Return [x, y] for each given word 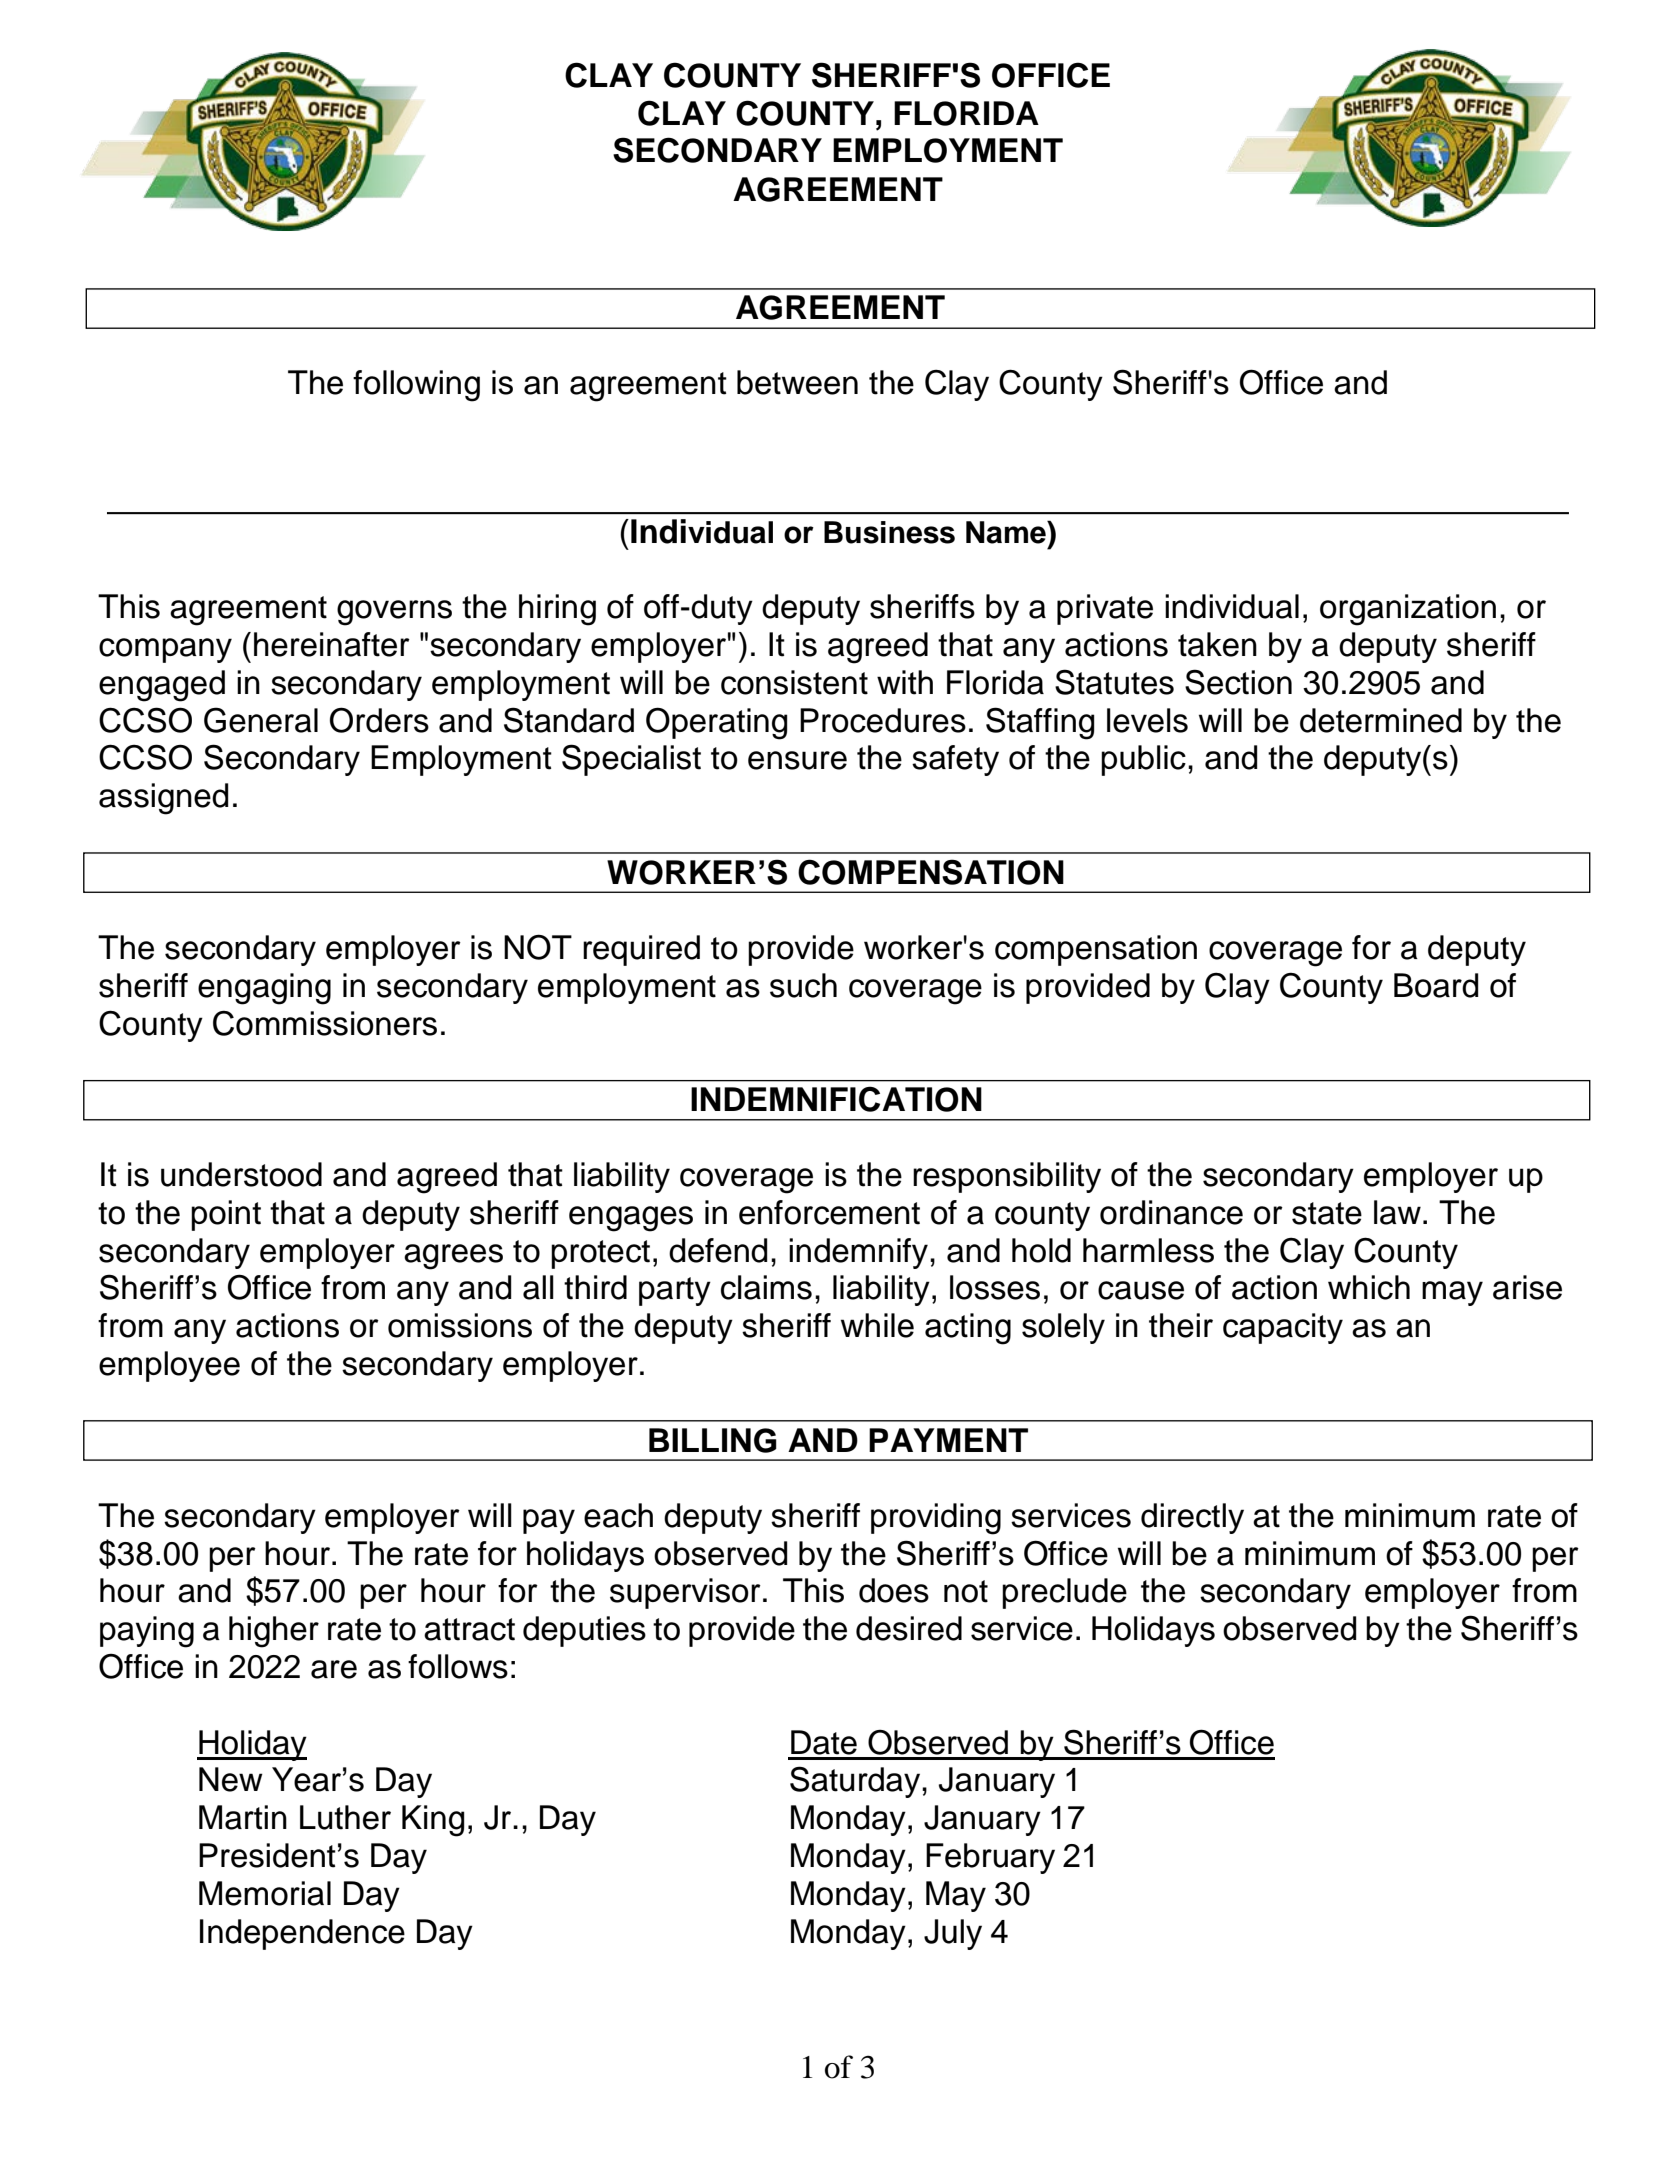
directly [1192, 1518]
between [797, 382]
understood [241, 1174]
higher [274, 1632]
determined [1381, 720]
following [416, 386]
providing [936, 1519]
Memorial [265, 1893]
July [953, 1934]
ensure [797, 760]
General [261, 720]
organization [1408, 610]
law [1397, 1212]
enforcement [829, 1212]
